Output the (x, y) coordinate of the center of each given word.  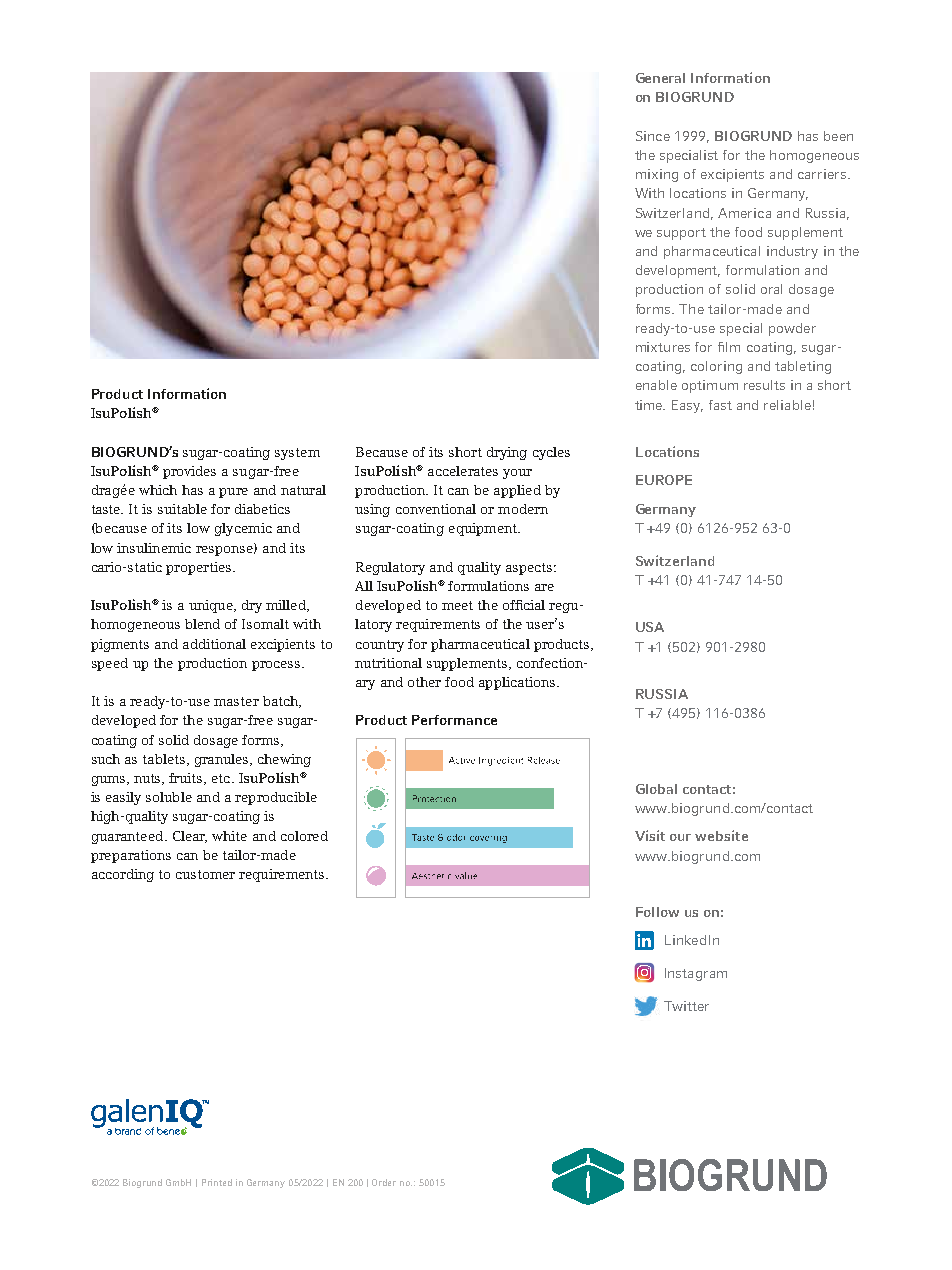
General (660, 78)
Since (653, 136)
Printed (217, 1182)
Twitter (686, 1006)
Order (384, 1182)
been (838, 136)
